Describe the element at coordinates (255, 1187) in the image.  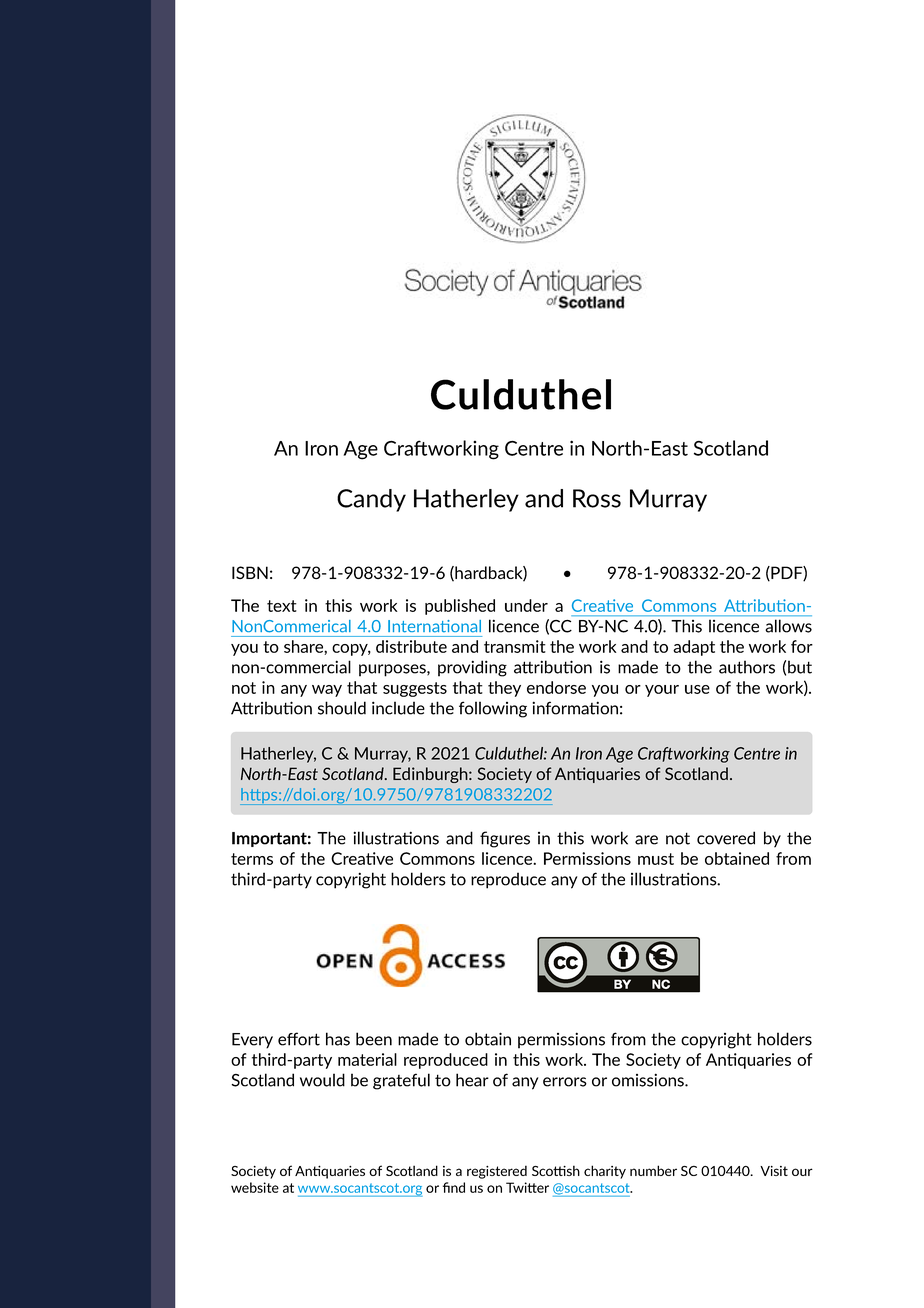
I see `website` at that location.
